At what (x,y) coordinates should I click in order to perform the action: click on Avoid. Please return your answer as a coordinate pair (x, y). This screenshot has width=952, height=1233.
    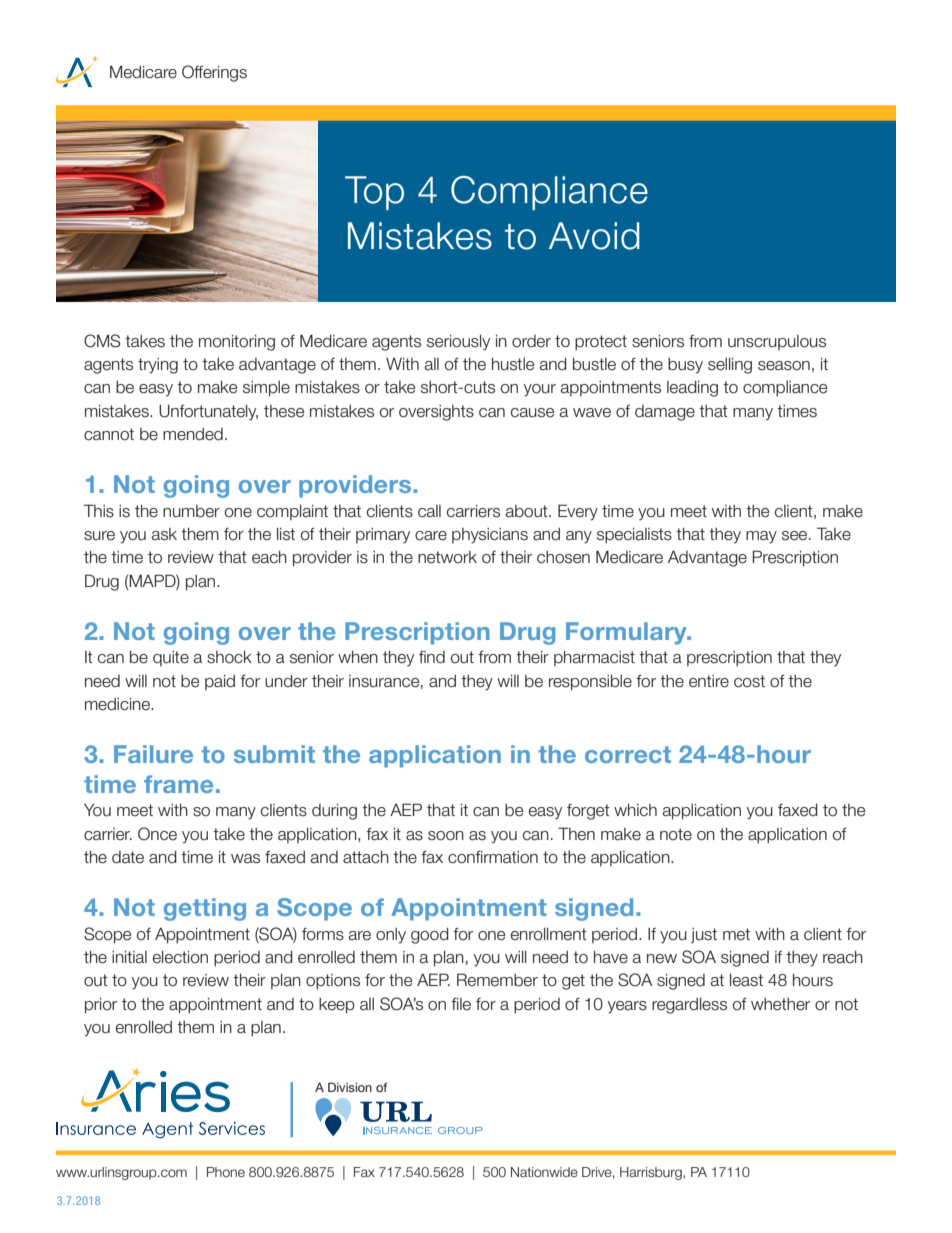
    Looking at the image, I should click on (594, 236).
